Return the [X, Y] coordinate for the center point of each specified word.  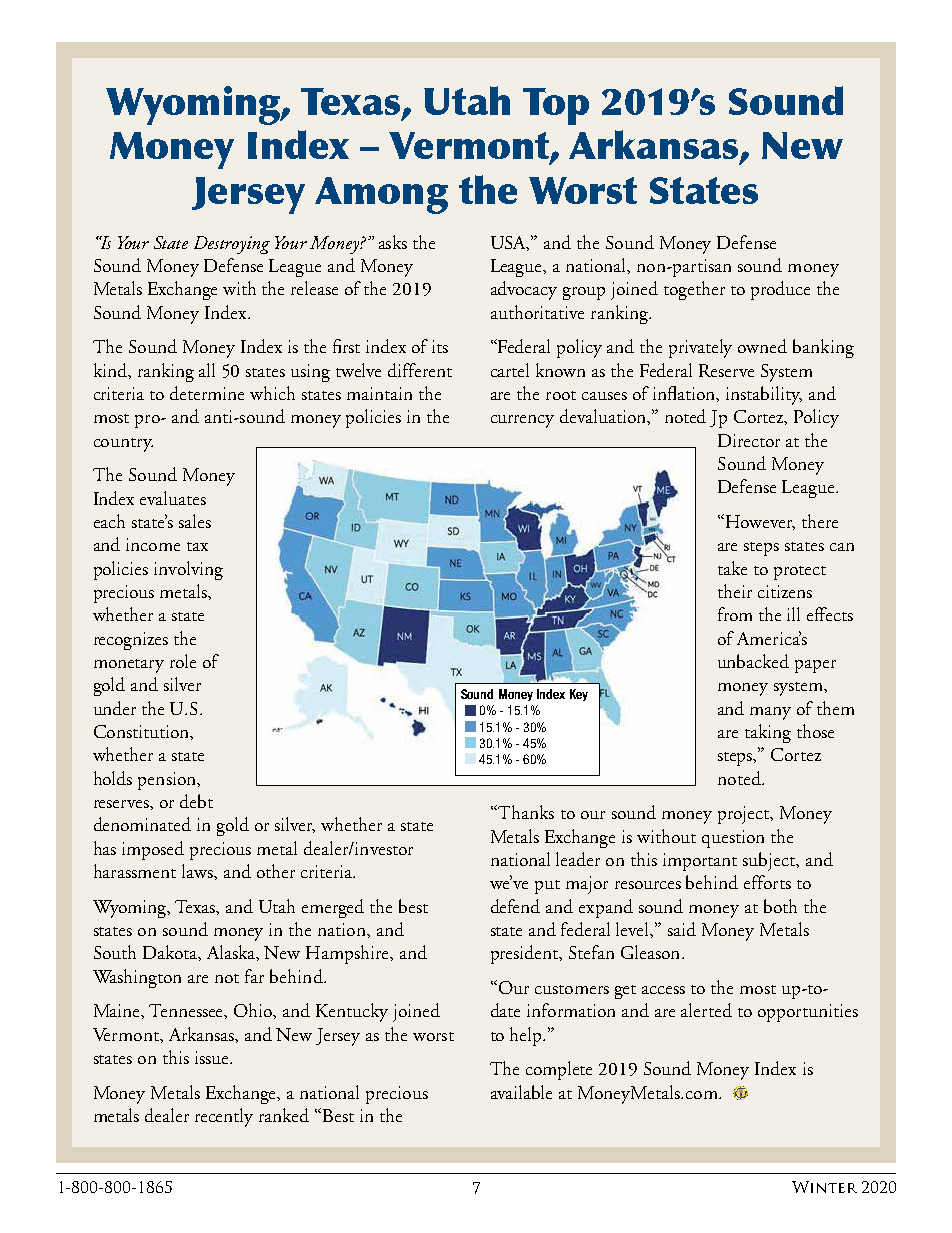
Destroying [232, 245]
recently [224, 1117]
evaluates [173, 498]
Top [556, 106]
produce [780, 290]
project [745, 815]
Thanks [525, 812]
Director [749, 440]
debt [196, 801]
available [521, 1092]
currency [522, 421]
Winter [824, 1187]
